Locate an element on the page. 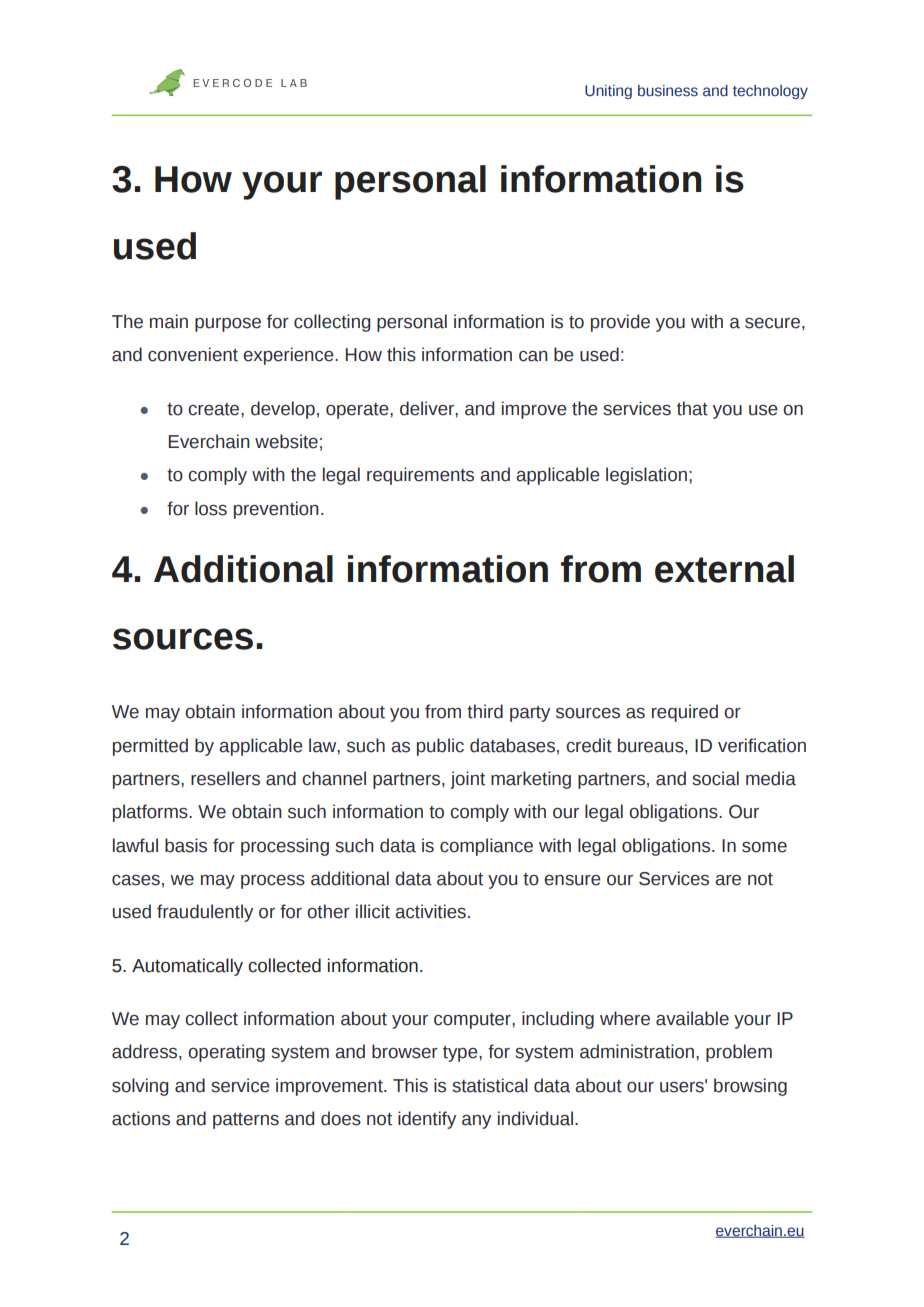 Image resolution: width=924 pixels, height=1307 pixels. business is located at coordinates (668, 91).
